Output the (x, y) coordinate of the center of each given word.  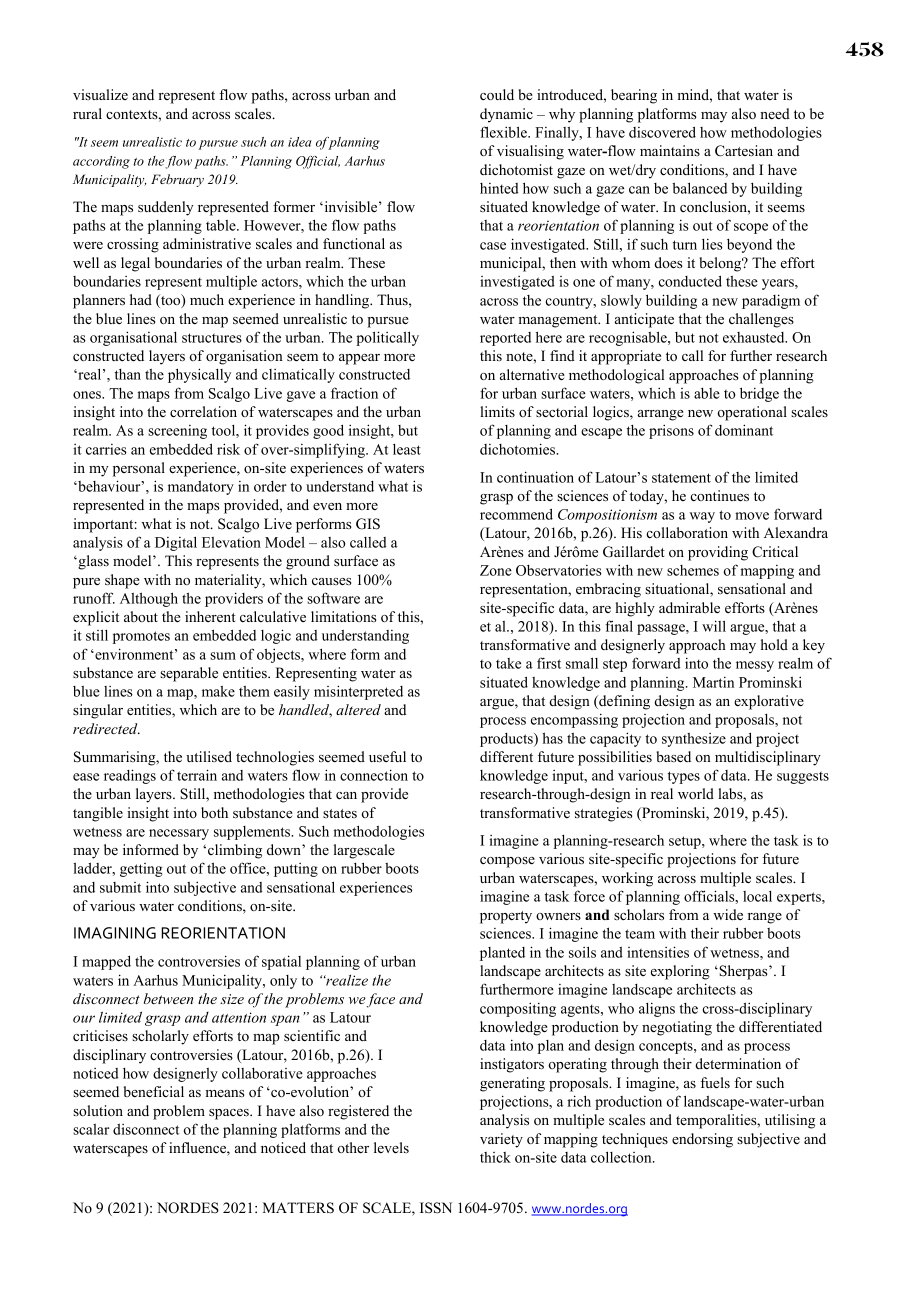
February (177, 180)
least (407, 449)
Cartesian (744, 151)
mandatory (201, 488)
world (696, 793)
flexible (504, 132)
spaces (230, 1114)
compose (507, 862)
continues (719, 495)
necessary (179, 834)
